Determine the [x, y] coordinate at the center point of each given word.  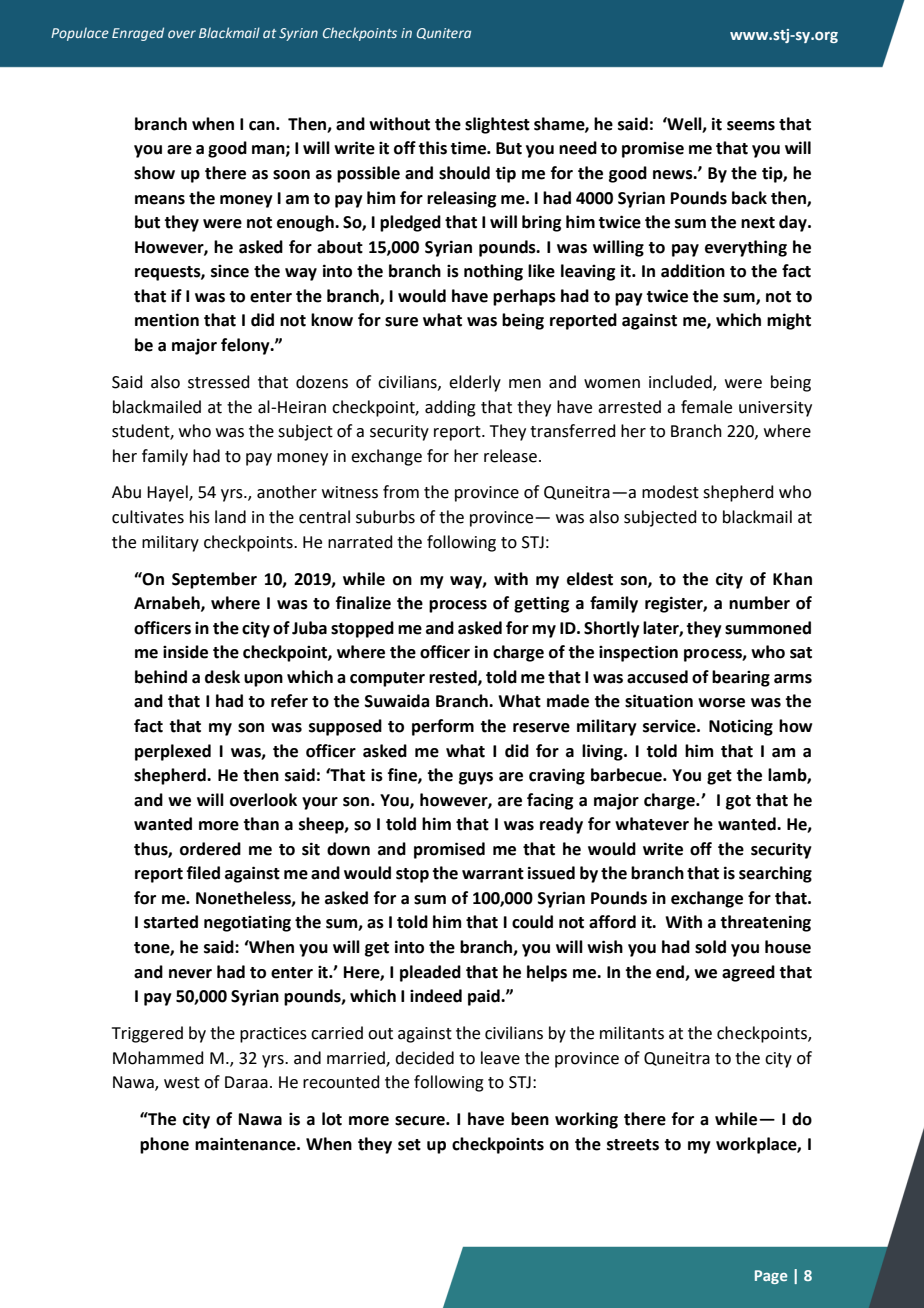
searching [775, 874]
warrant [493, 874]
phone [164, 1145]
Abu [126, 492]
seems [751, 126]
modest [670, 492]
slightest [497, 125]
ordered [210, 849]
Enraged [138, 34]
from [401, 492]
